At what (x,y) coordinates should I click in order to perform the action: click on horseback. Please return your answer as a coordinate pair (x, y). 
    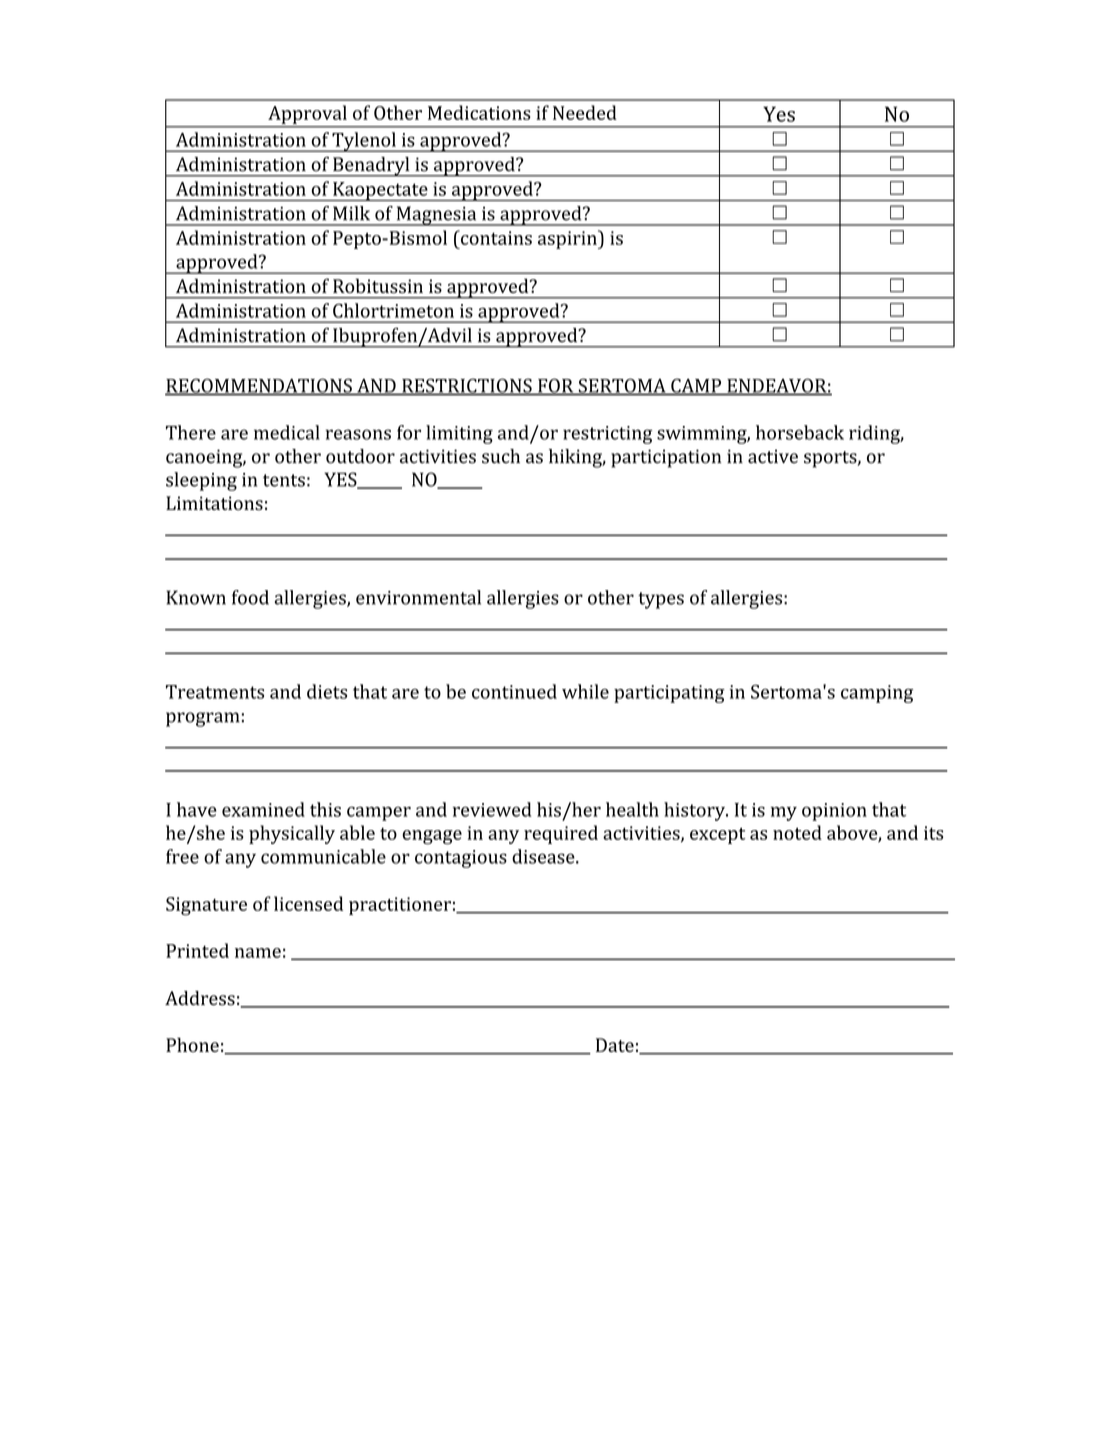
    Looking at the image, I should click on (800, 432).
